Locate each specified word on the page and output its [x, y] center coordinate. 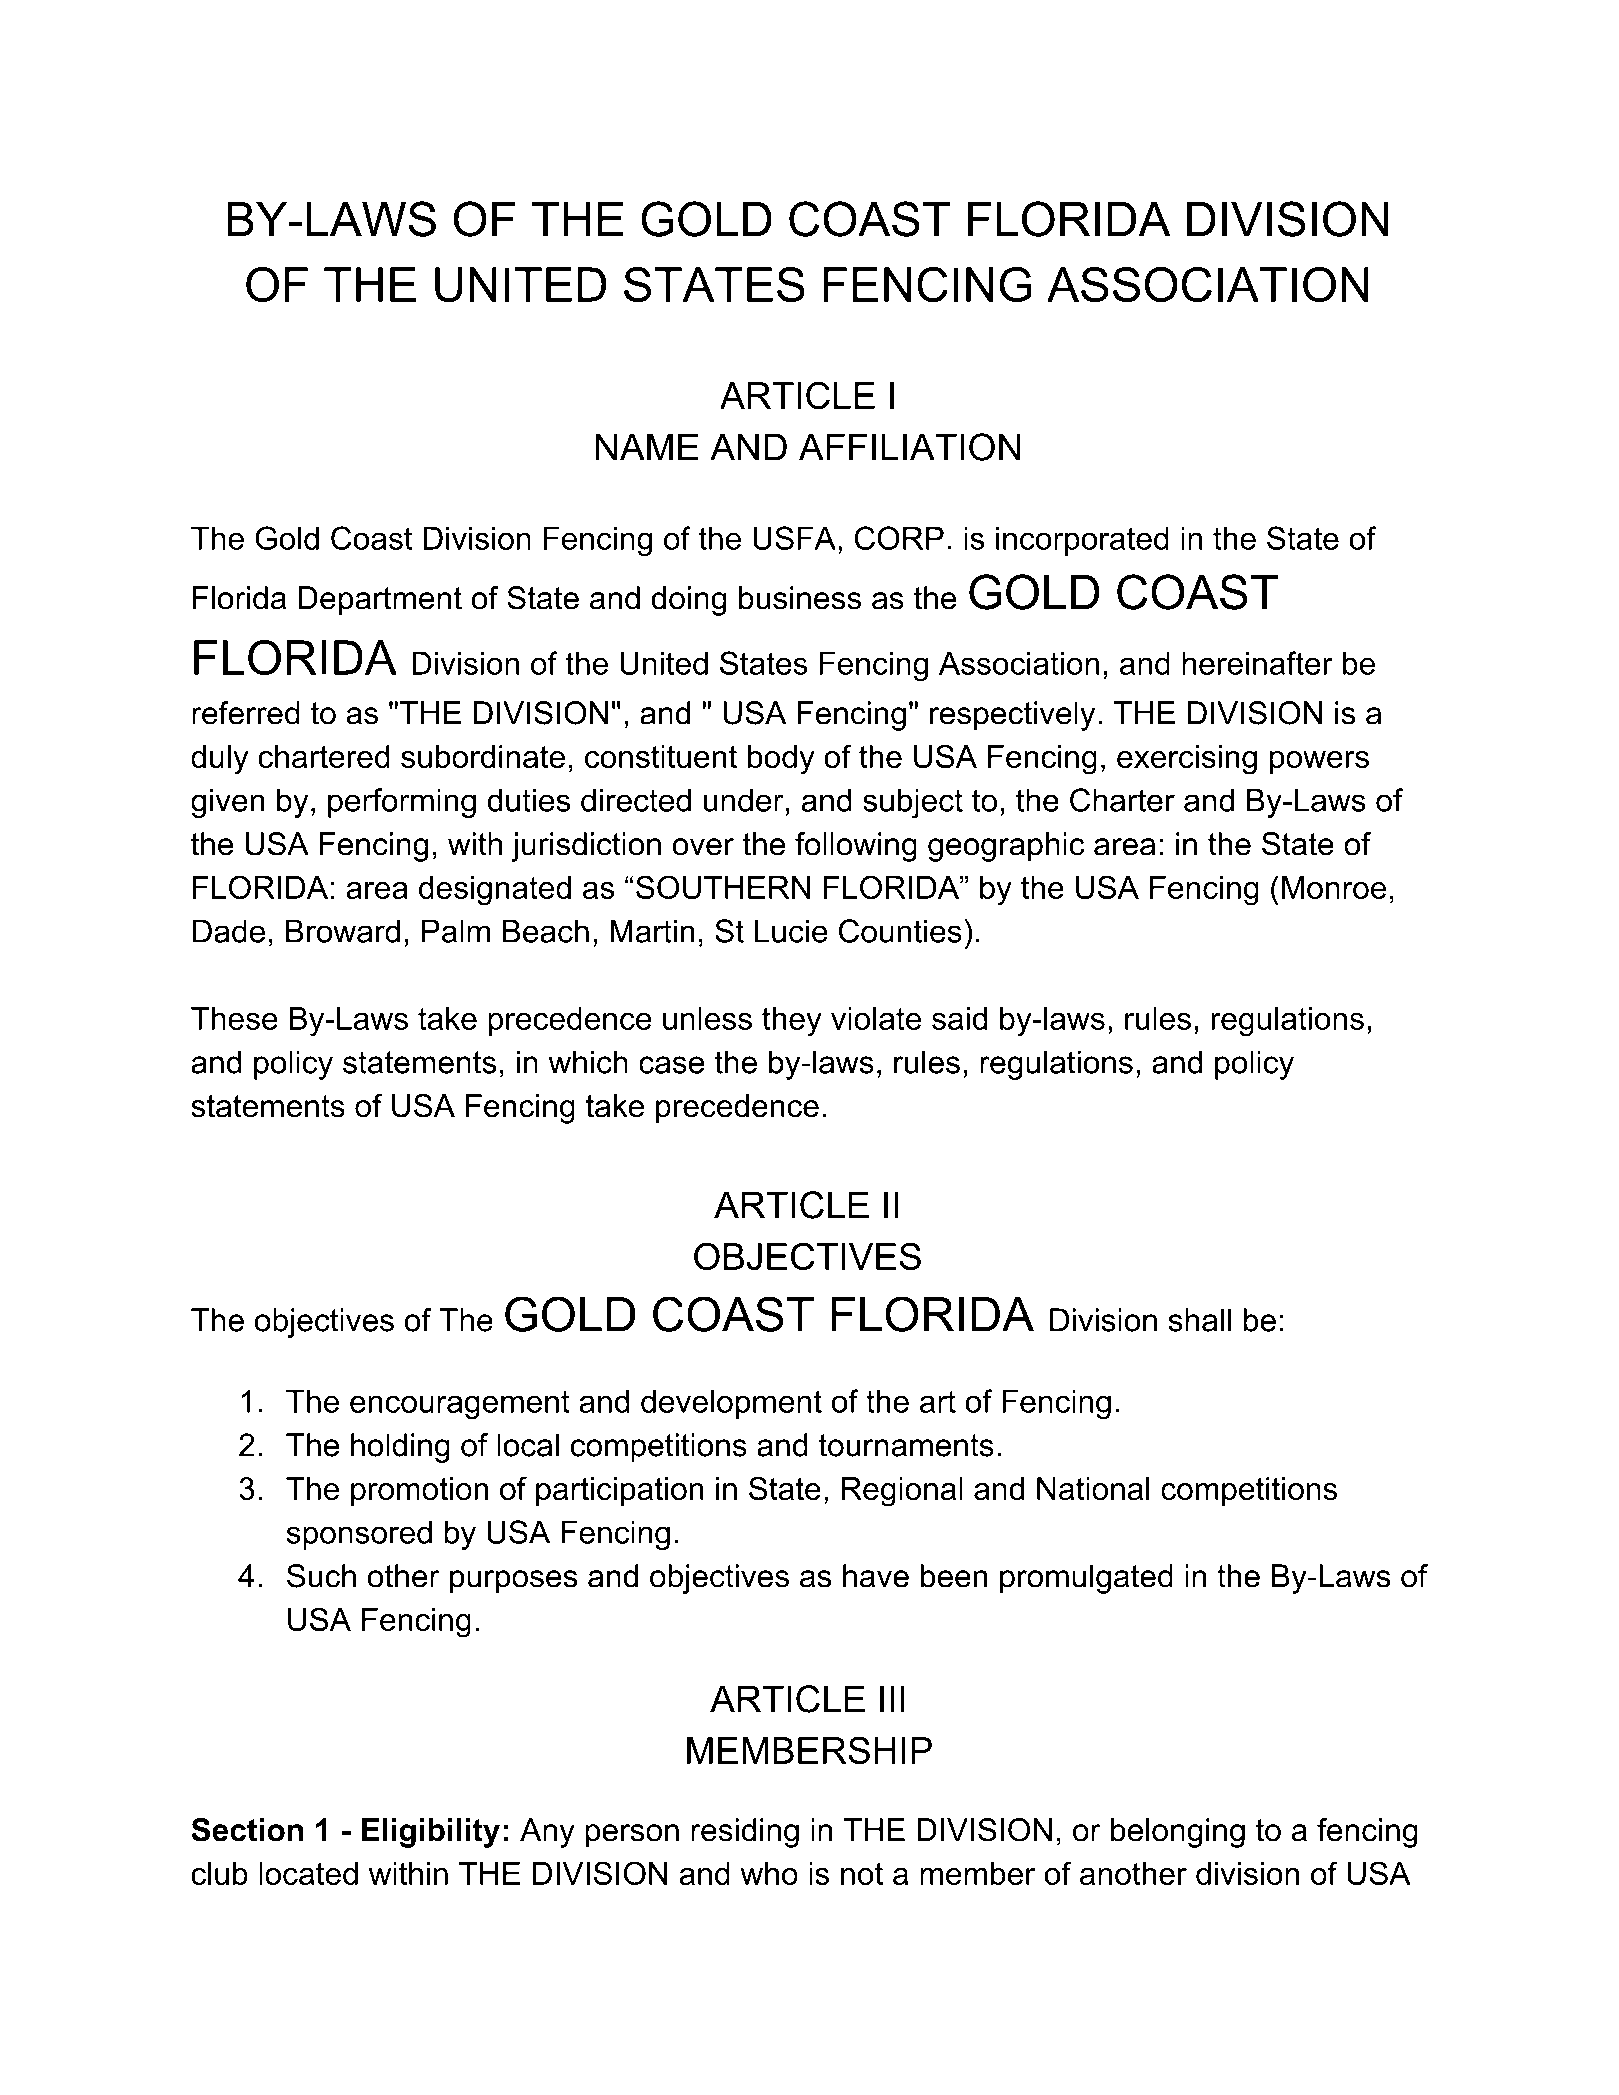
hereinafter [1257, 663]
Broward [343, 931]
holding [400, 1448]
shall [1200, 1320]
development [731, 1404]
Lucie [791, 931]
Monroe [1334, 887]
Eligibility [431, 1833]
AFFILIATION [909, 447]
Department [380, 601]
